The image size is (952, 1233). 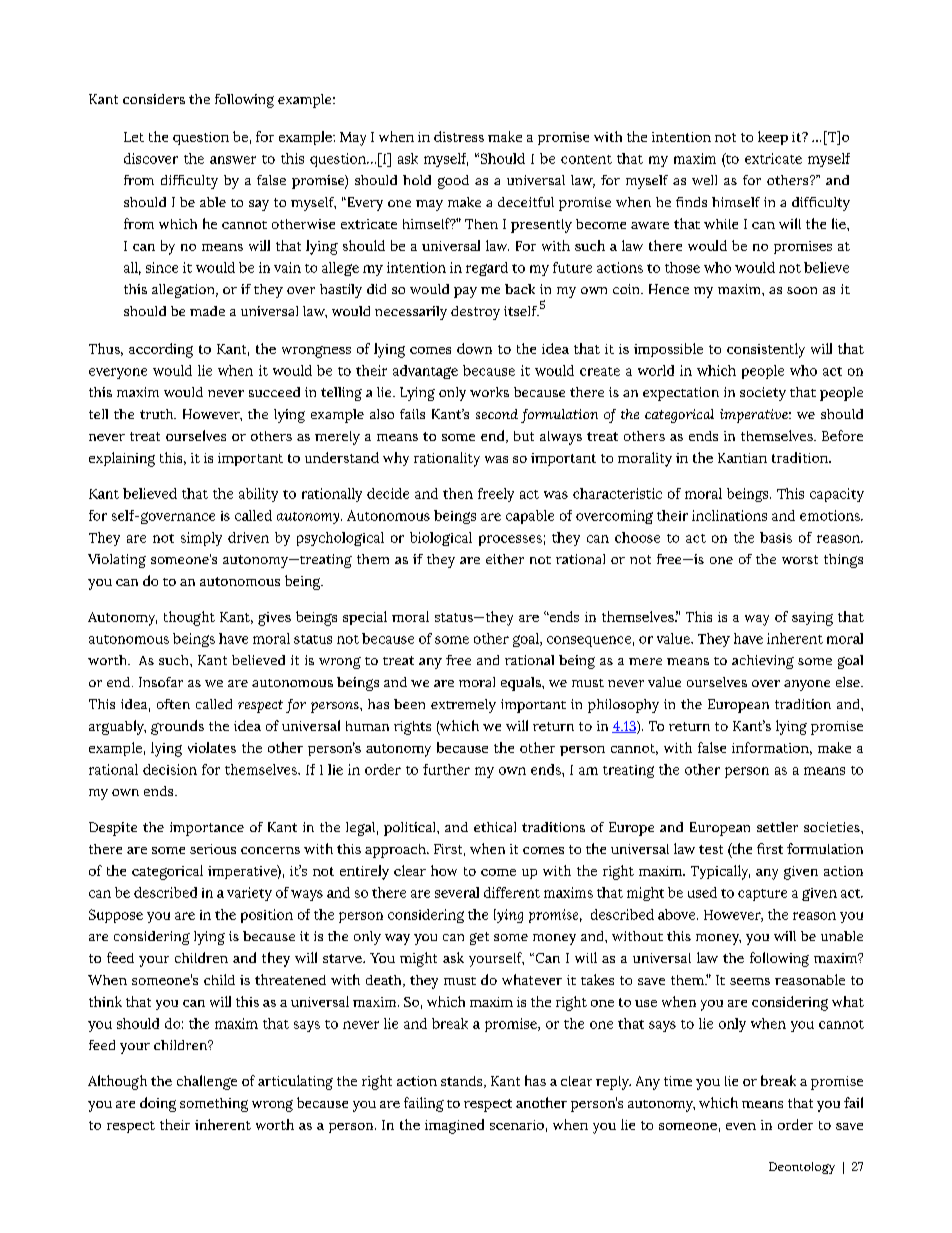 I want to click on distress, so click(x=459, y=136).
